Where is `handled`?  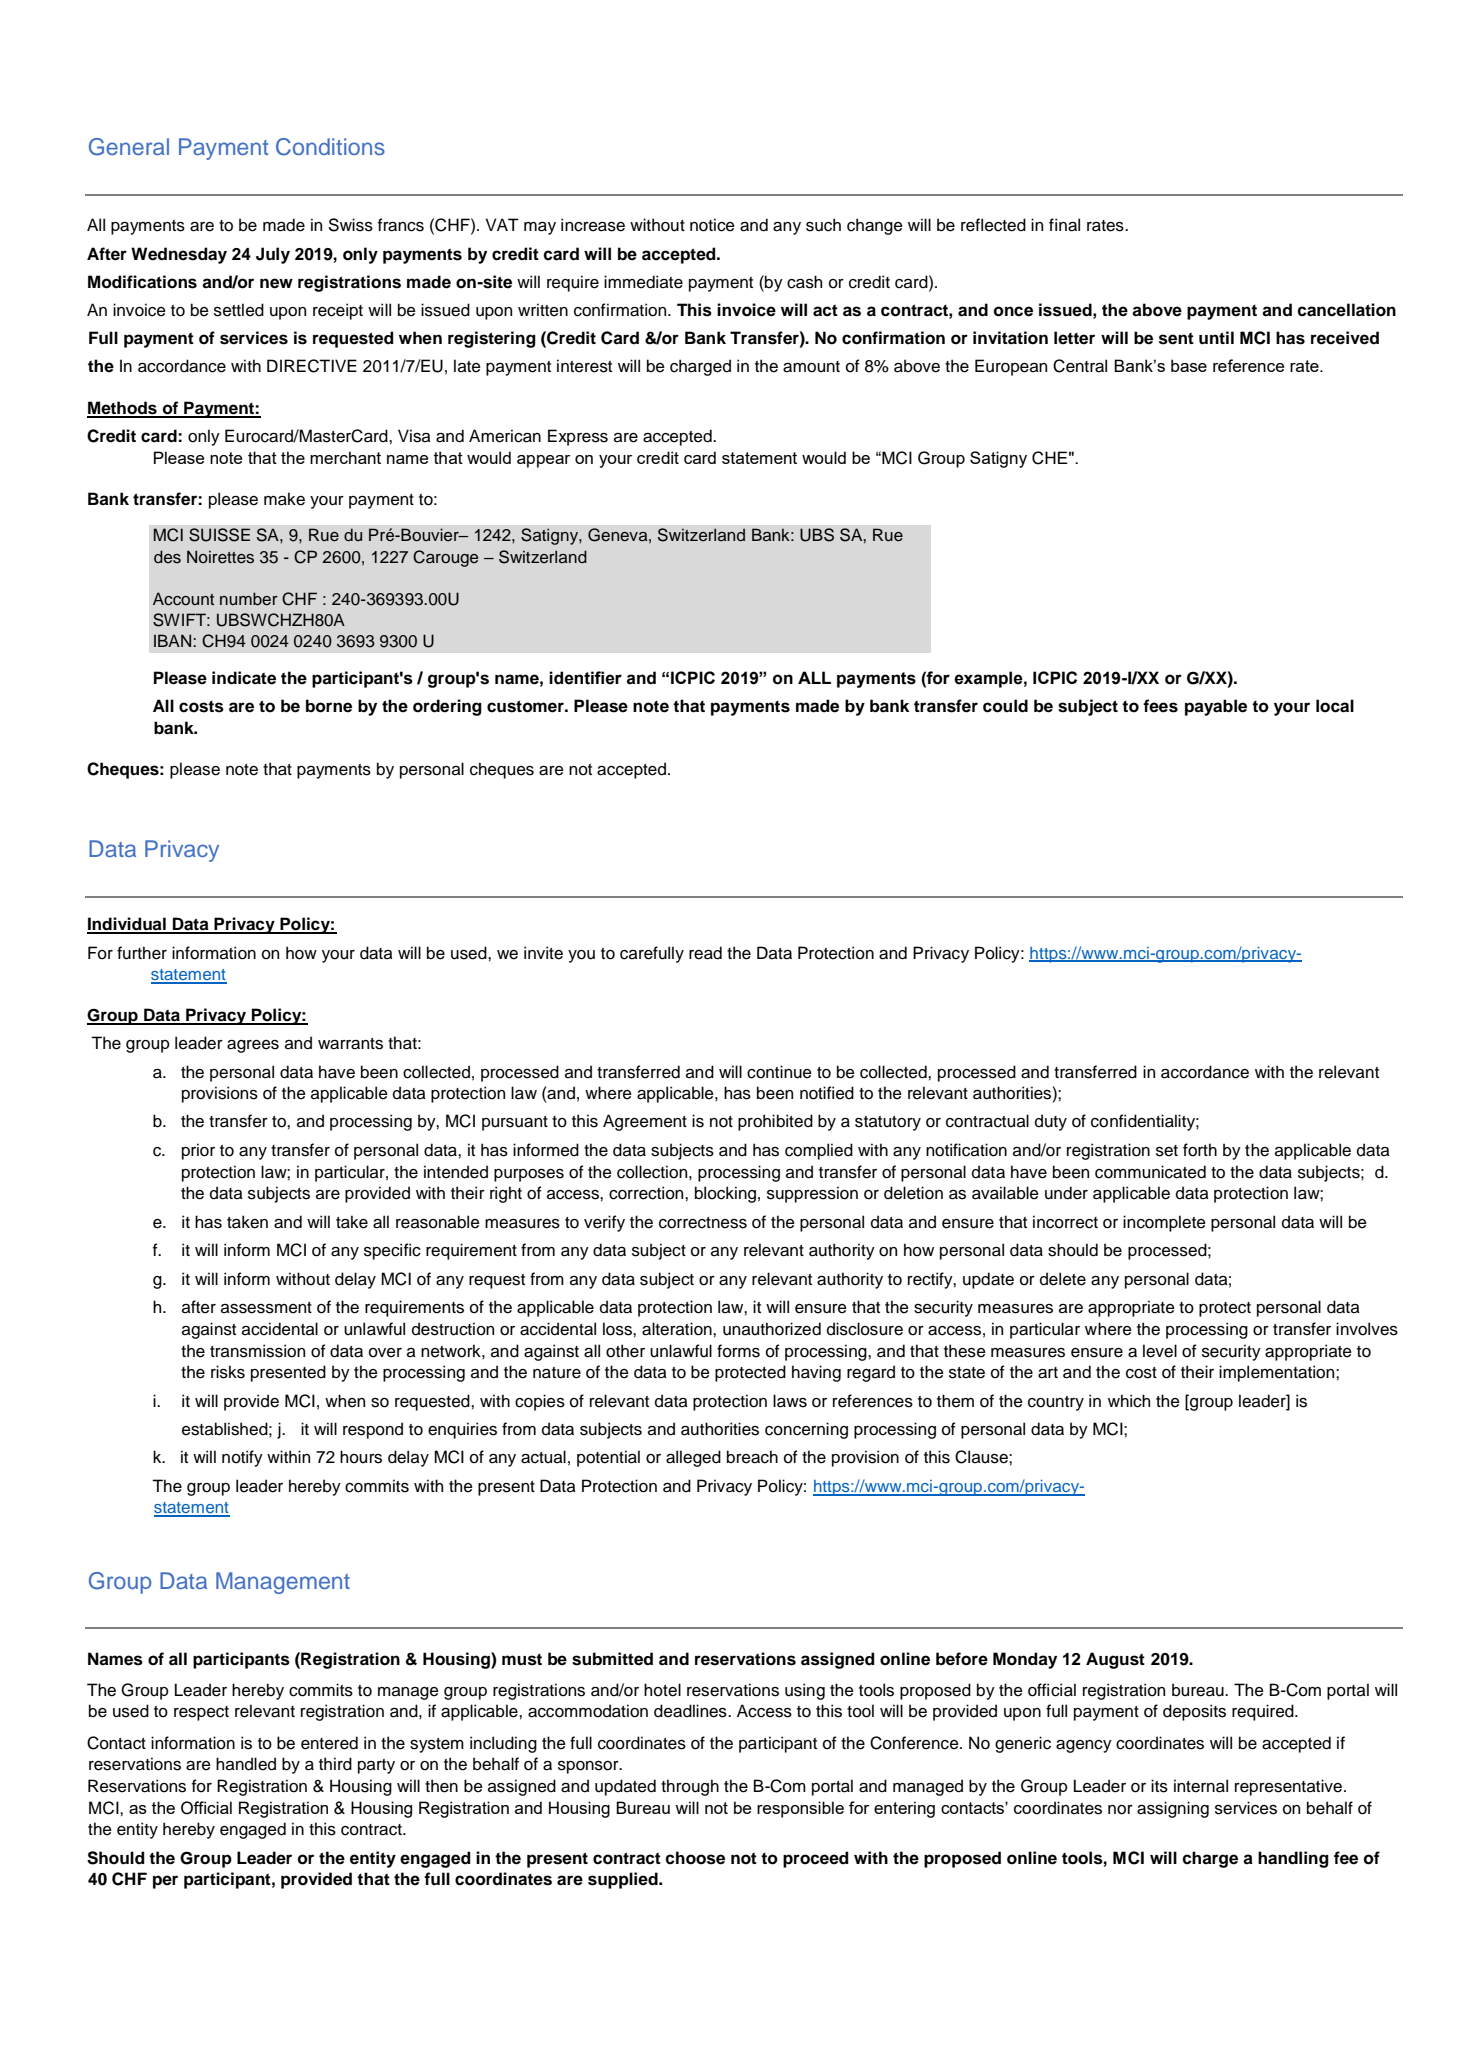 handled is located at coordinates (246, 1764).
